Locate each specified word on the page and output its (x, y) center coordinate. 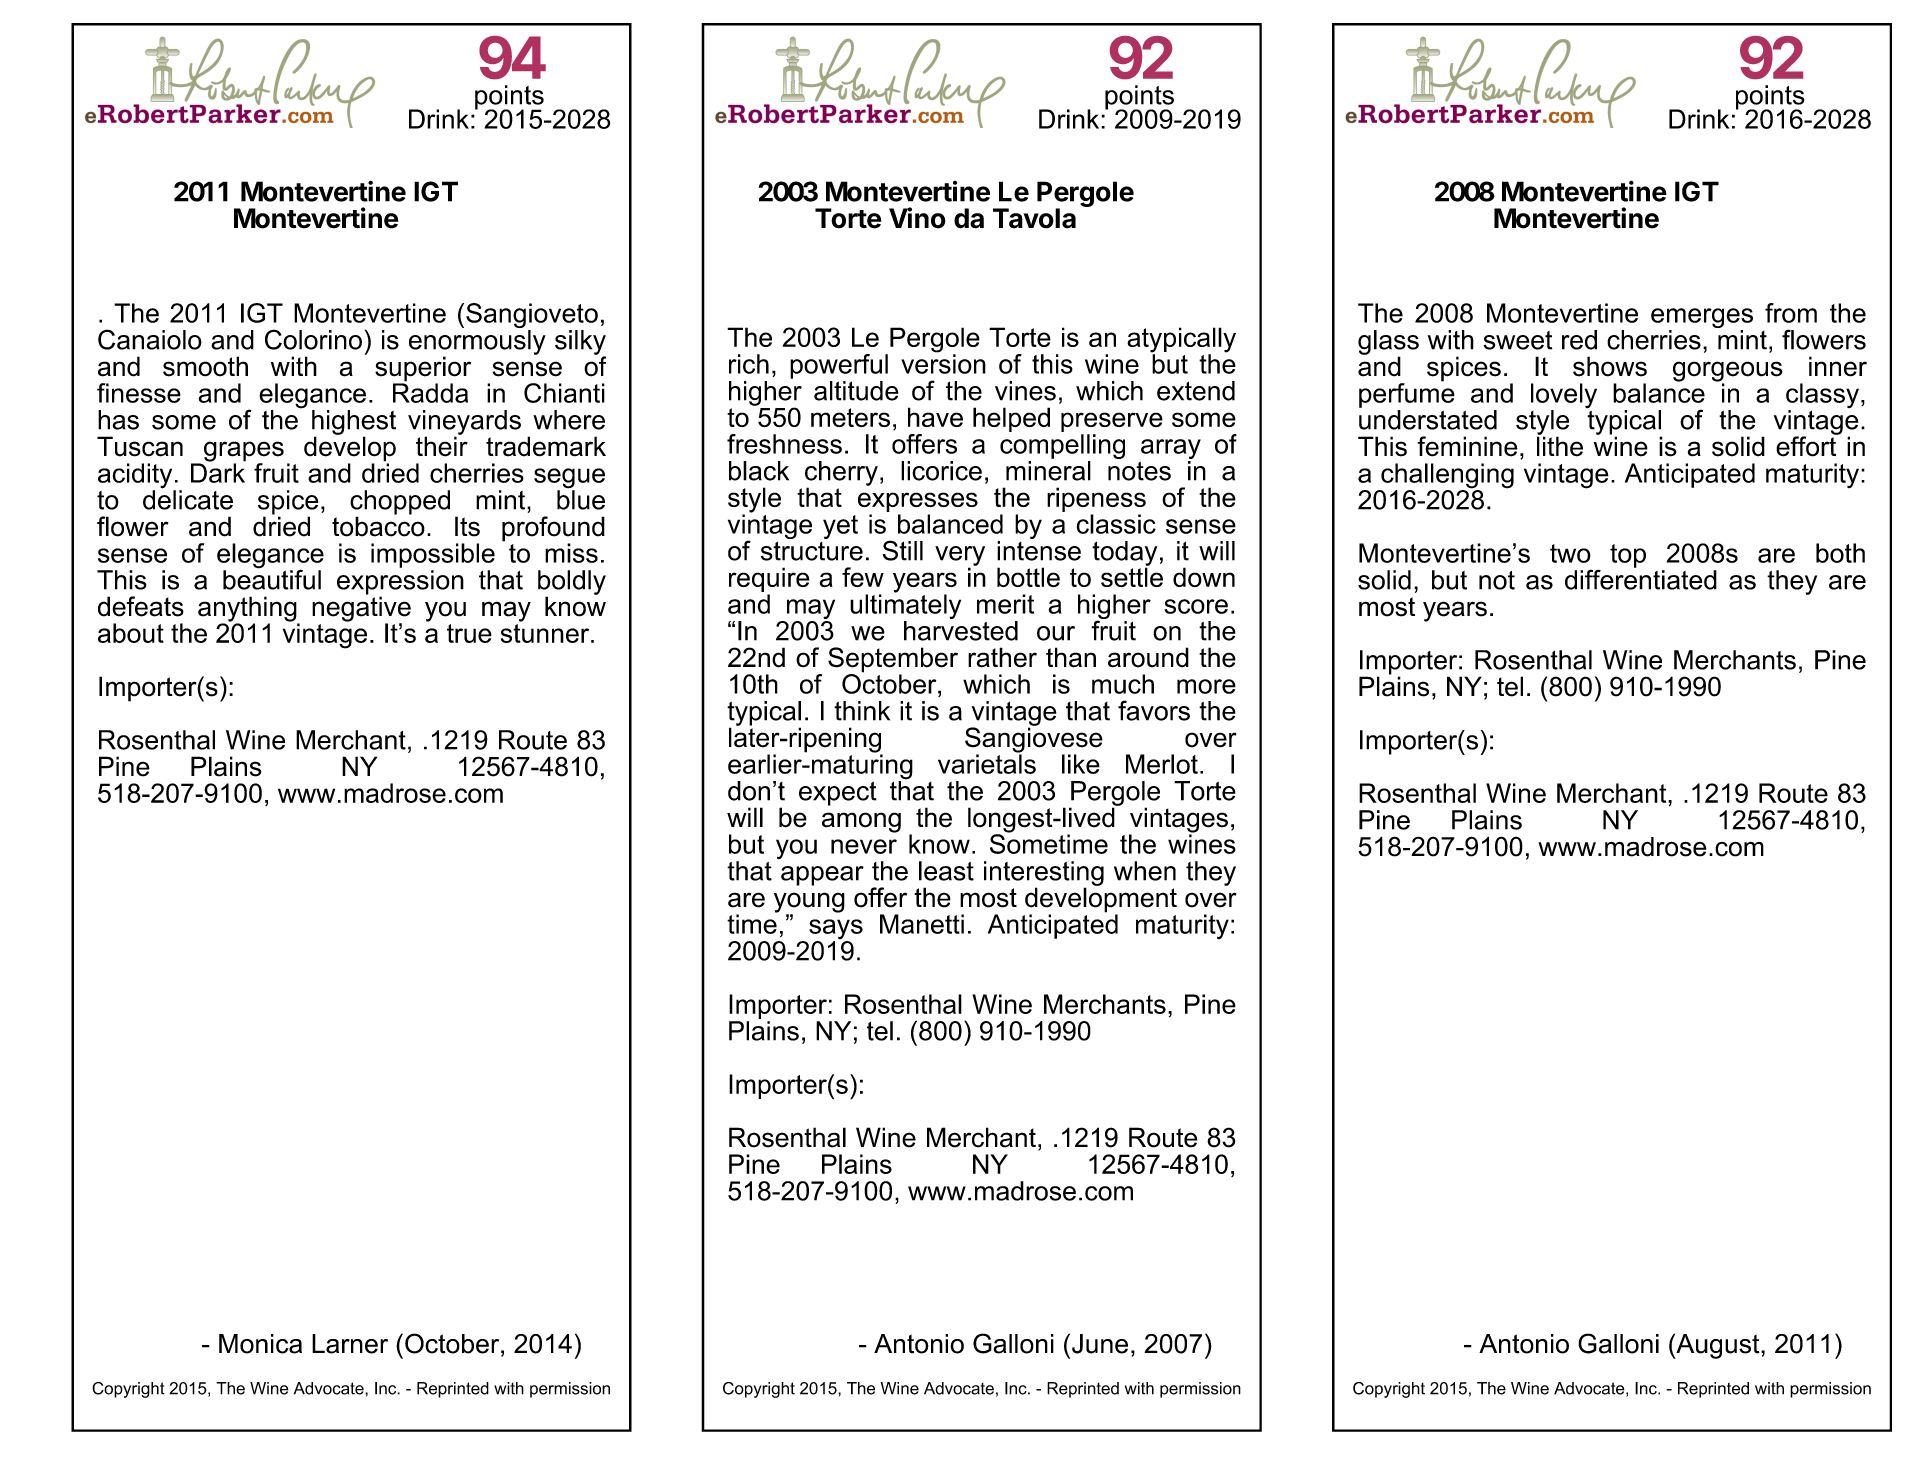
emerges (1702, 319)
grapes (244, 452)
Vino (917, 218)
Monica (260, 1344)
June (1100, 1344)
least (946, 871)
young (809, 903)
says (836, 930)
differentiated (1641, 578)
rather (1002, 657)
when (1145, 871)
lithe (1560, 445)
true (469, 633)
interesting (1044, 874)
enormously (477, 342)
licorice (941, 471)
